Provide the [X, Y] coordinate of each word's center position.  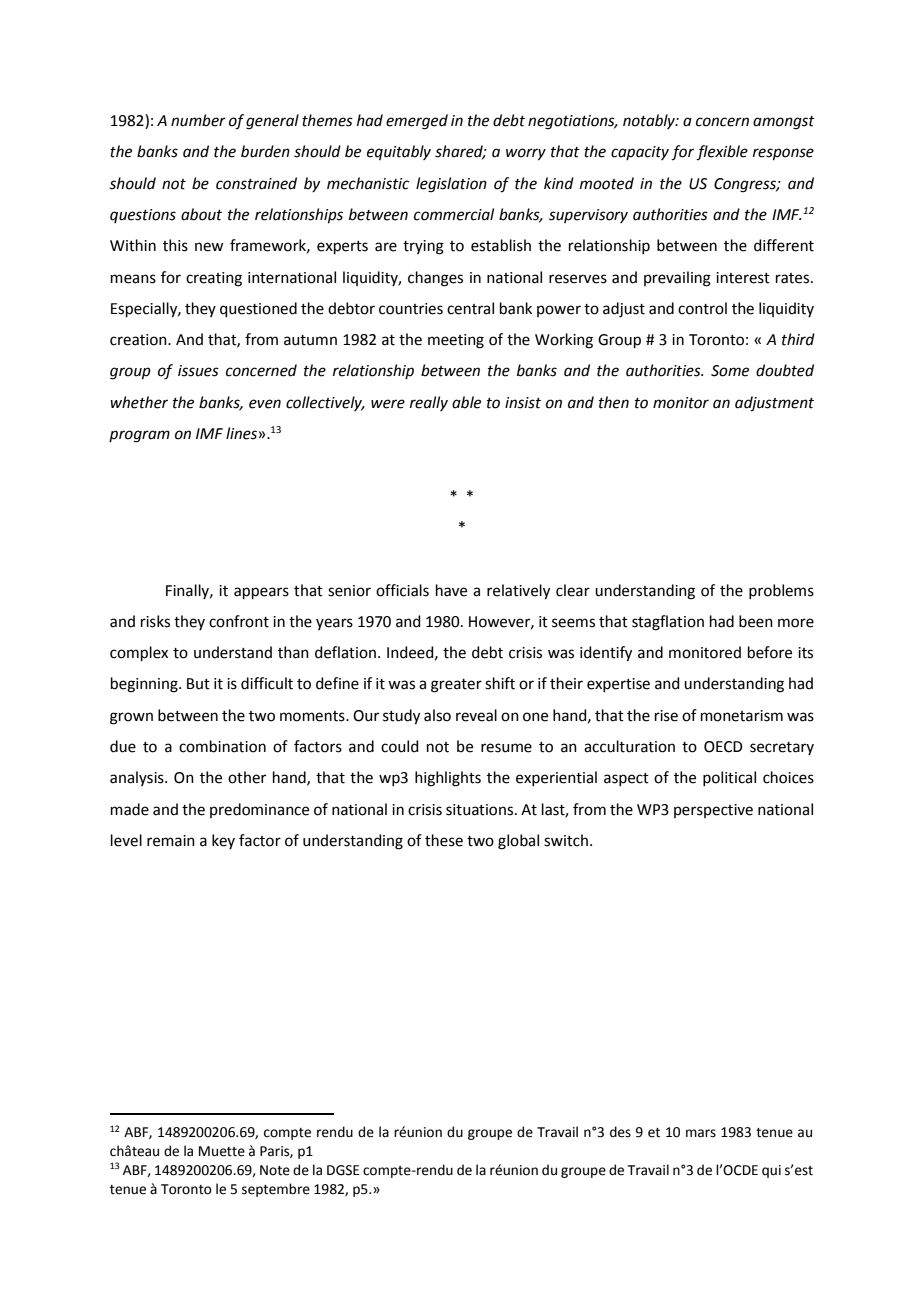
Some [730, 371]
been [756, 621]
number [198, 120]
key [223, 841]
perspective [713, 811]
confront [239, 621]
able [466, 402]
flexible [722, 153]
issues [198, 371]
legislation [451, 185]
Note [275, 1170]
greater [456, 686]
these [444, 840]
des [620, 1132]
